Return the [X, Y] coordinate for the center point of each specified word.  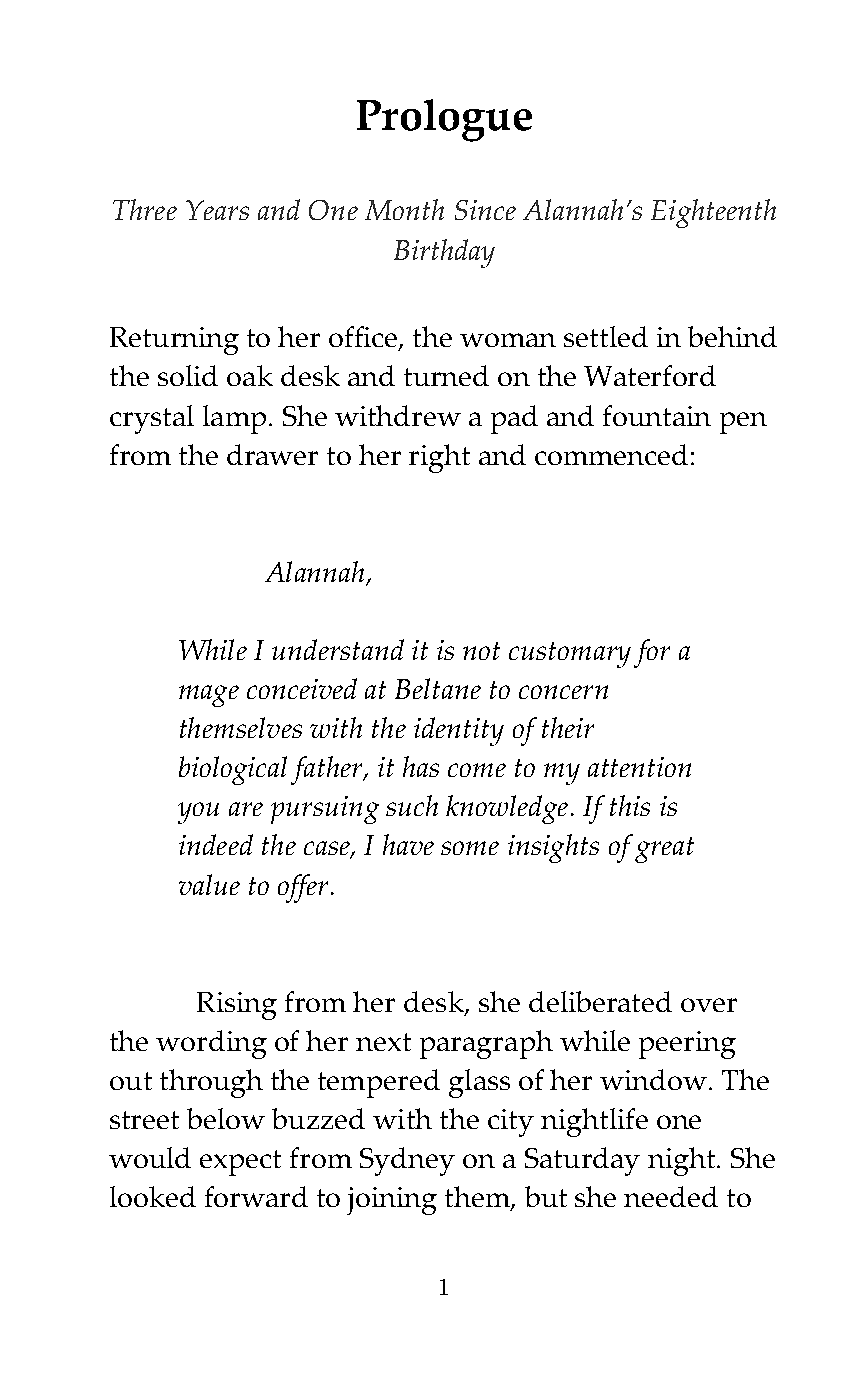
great [664, 850]
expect [240, 1163]
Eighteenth [713, 213]
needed [671, 1196]
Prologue [444, 120]
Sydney [407, 1161]
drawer [272, 454]
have [408, 844]
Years [217, 210]
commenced [611, 454]
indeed [216, 844]
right [439, 458]
